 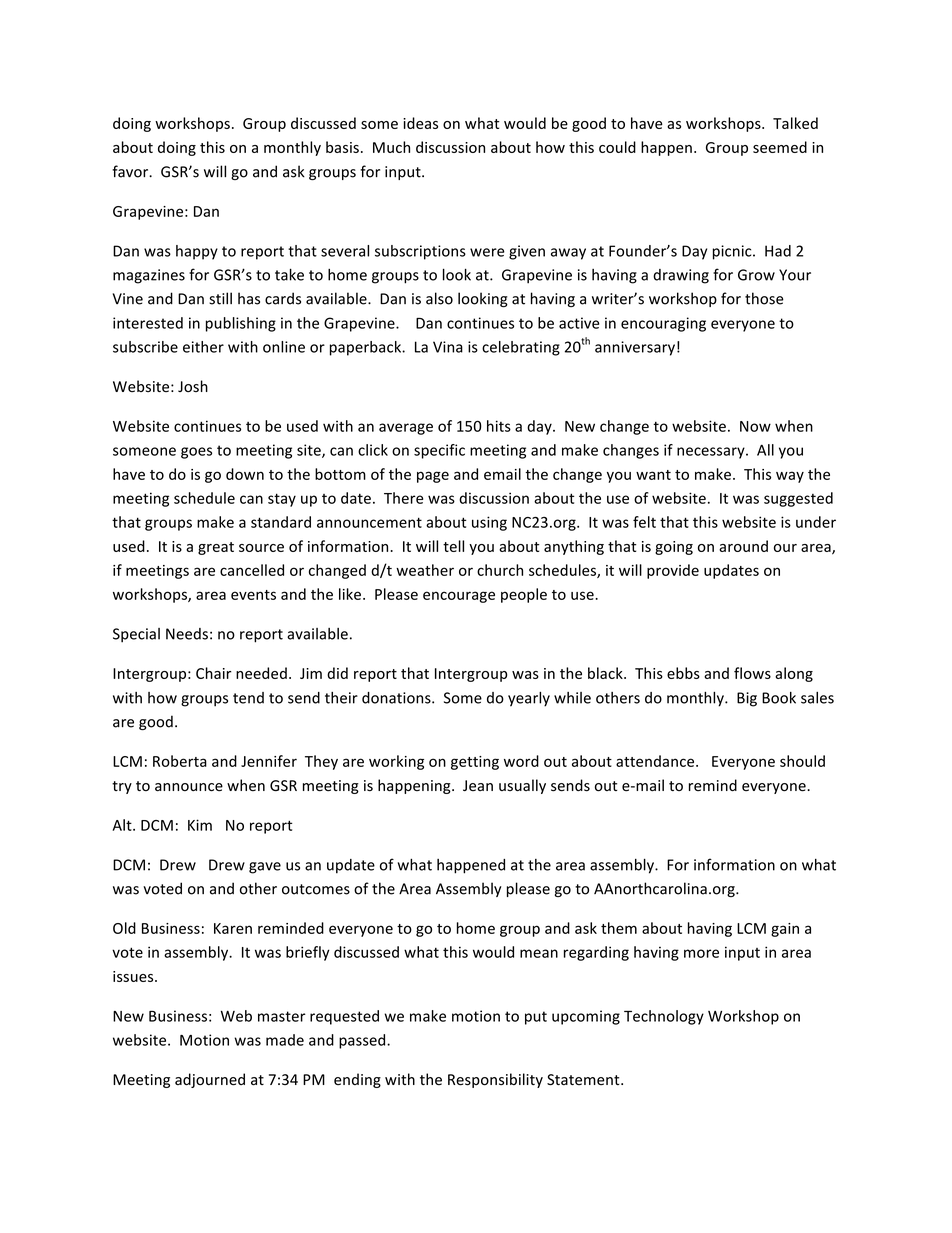 What do you see at coordinates (439, 451) in the screenshot?
I see `specific` at bounding box center [439, 451].
